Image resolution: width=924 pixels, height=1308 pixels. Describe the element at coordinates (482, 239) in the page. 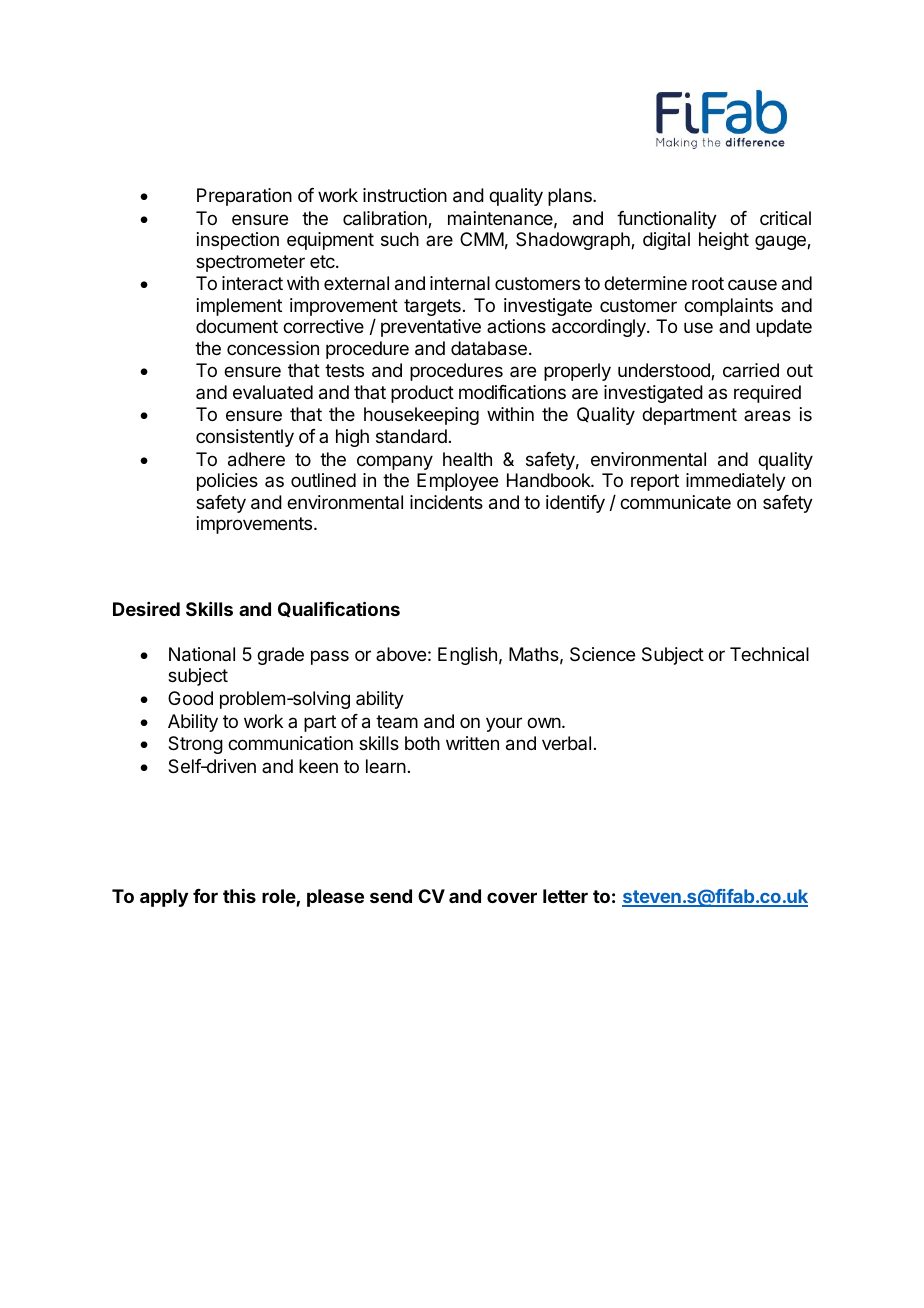

I see `CMM` at that location.
